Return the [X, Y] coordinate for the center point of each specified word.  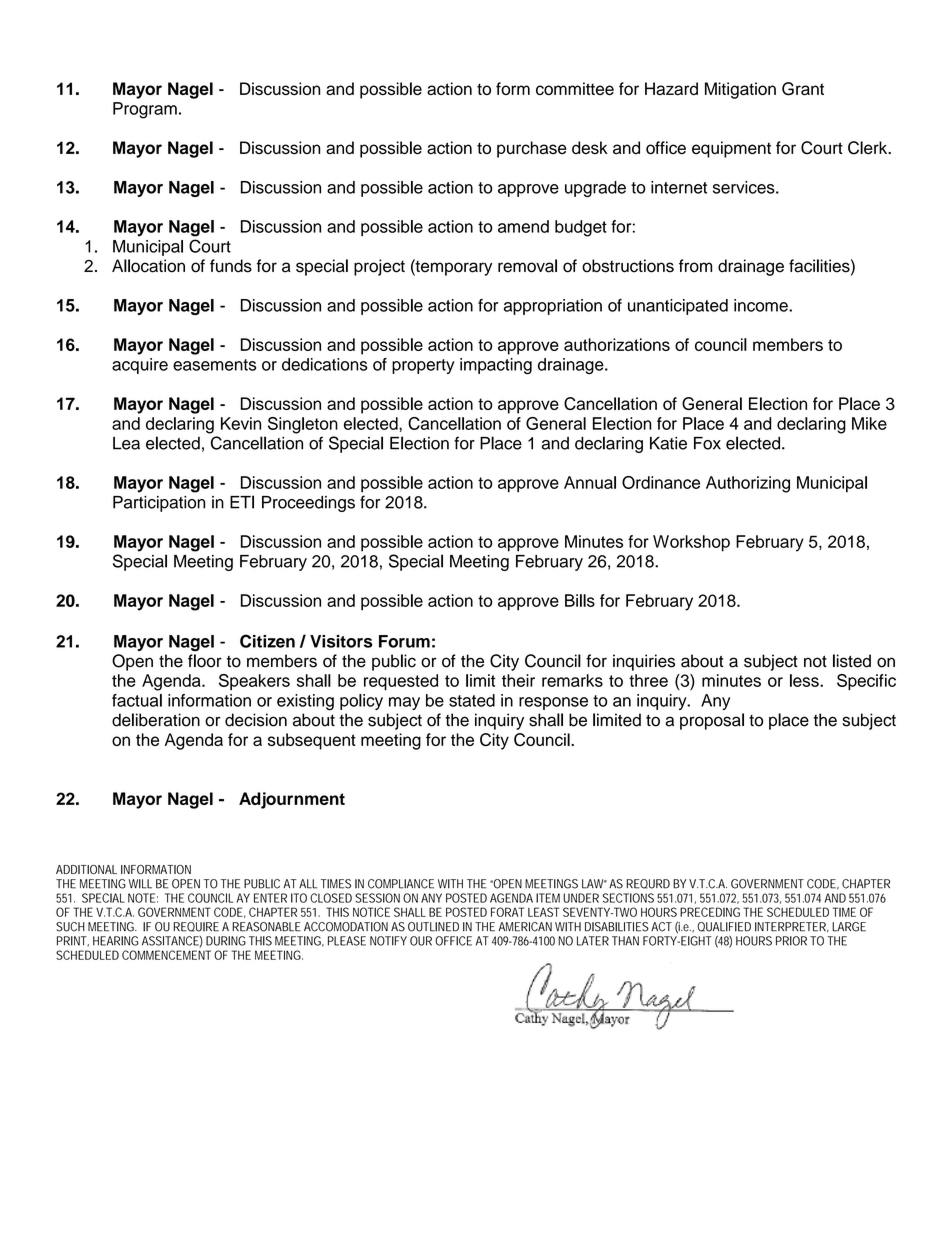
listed [852, 661]
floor [205, 661]
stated [472, 700]
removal [527, 266]
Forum [404, 641]
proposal [712, 721]
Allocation [148, 266]
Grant [803, 89]
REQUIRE [196, 927]
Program [145, 110]
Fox [707, 443]
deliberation [156, 720]
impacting [496, 366]
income [762, 305]
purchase [531, 149]
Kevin [241, 423]
